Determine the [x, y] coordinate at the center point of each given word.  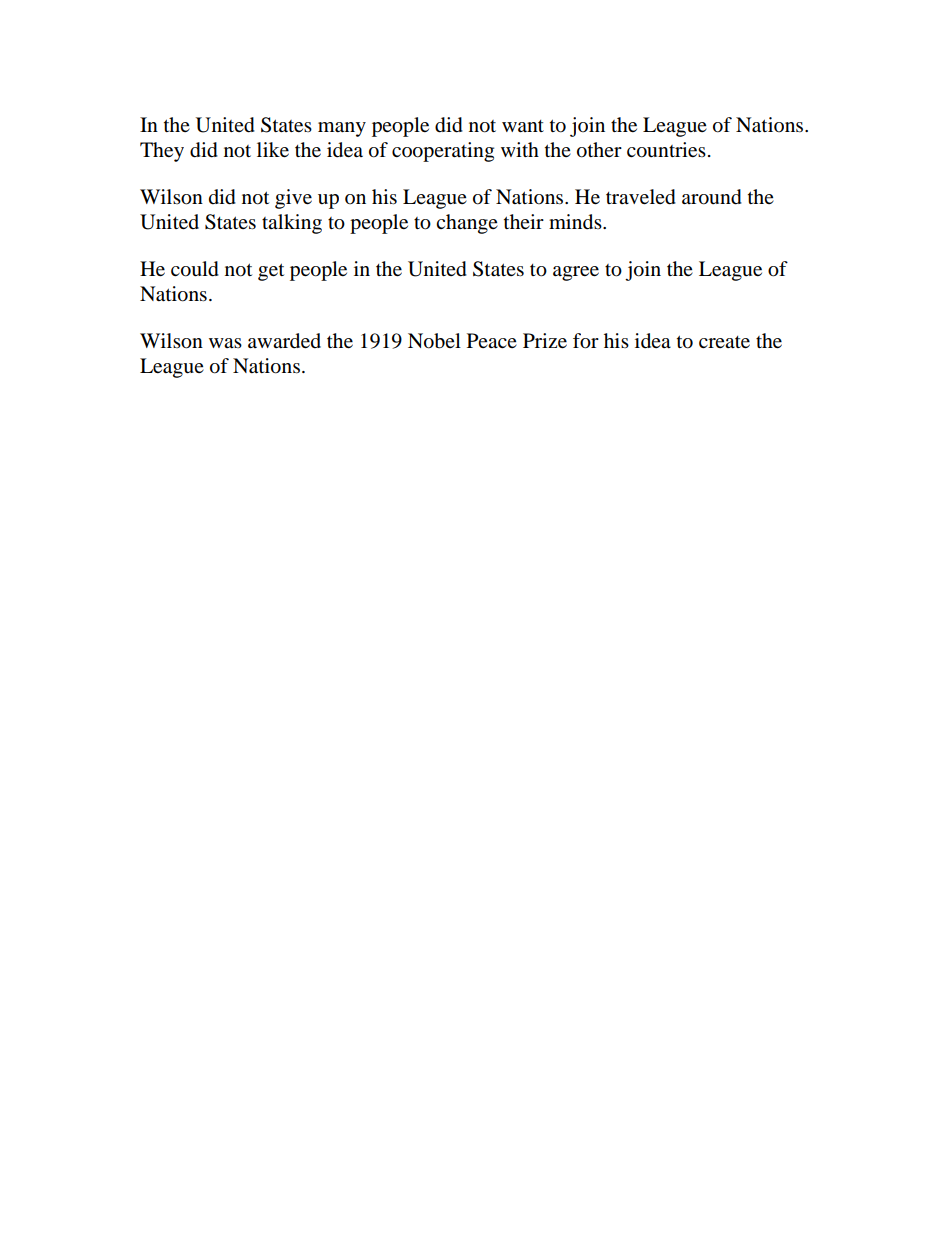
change [467, 224]
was [225, 343]
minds [576, 222]
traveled [641, 197]
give [293, 199]
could [195, 269]
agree [576, 273]
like [273, 150]
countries [666, 150]
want [523, 126]
